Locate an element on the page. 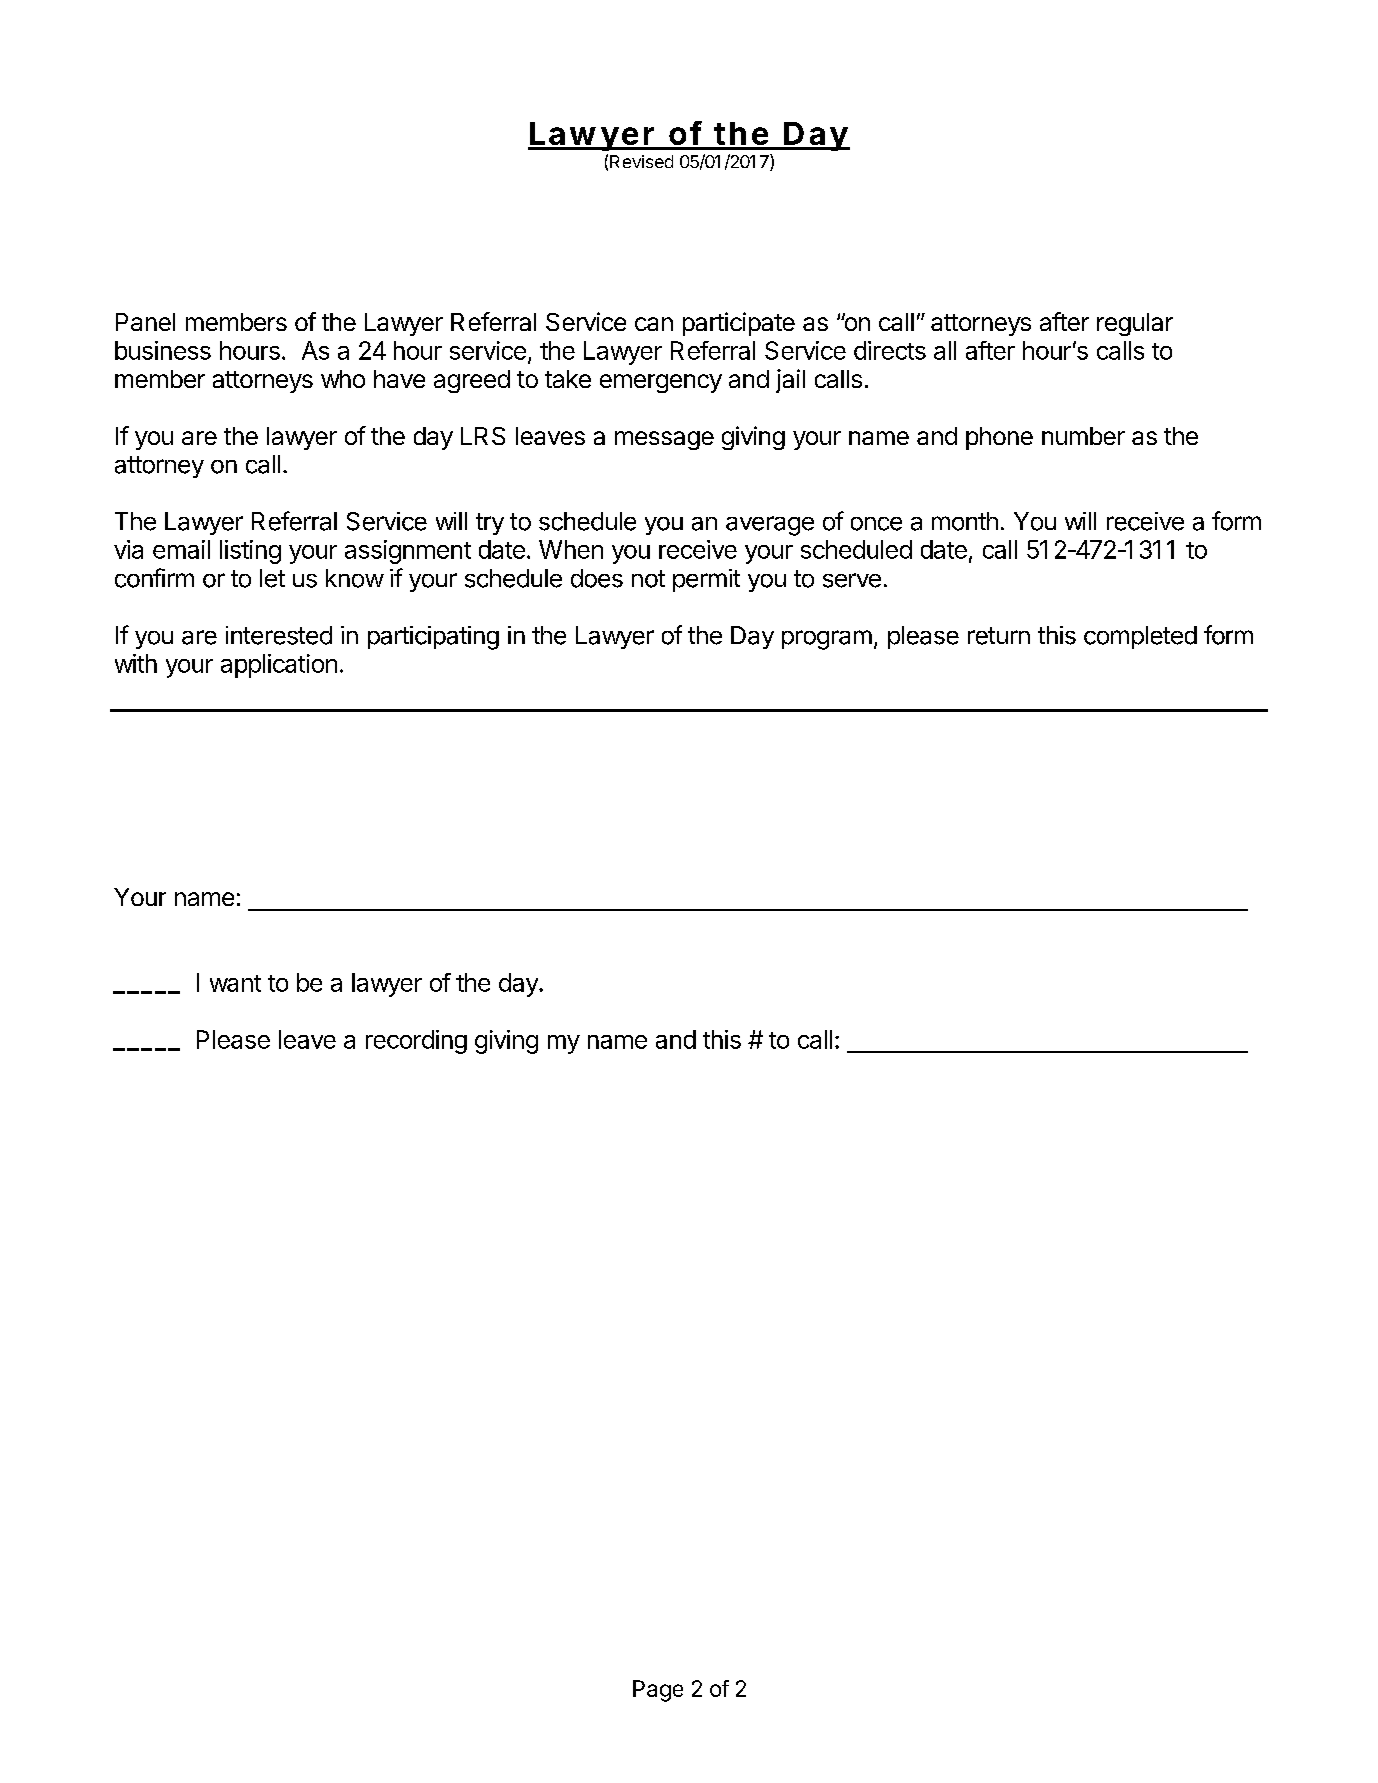 Image resolution: width=1378 pixels, height=1783 pixels. return is located at coordinates (999, 636).
